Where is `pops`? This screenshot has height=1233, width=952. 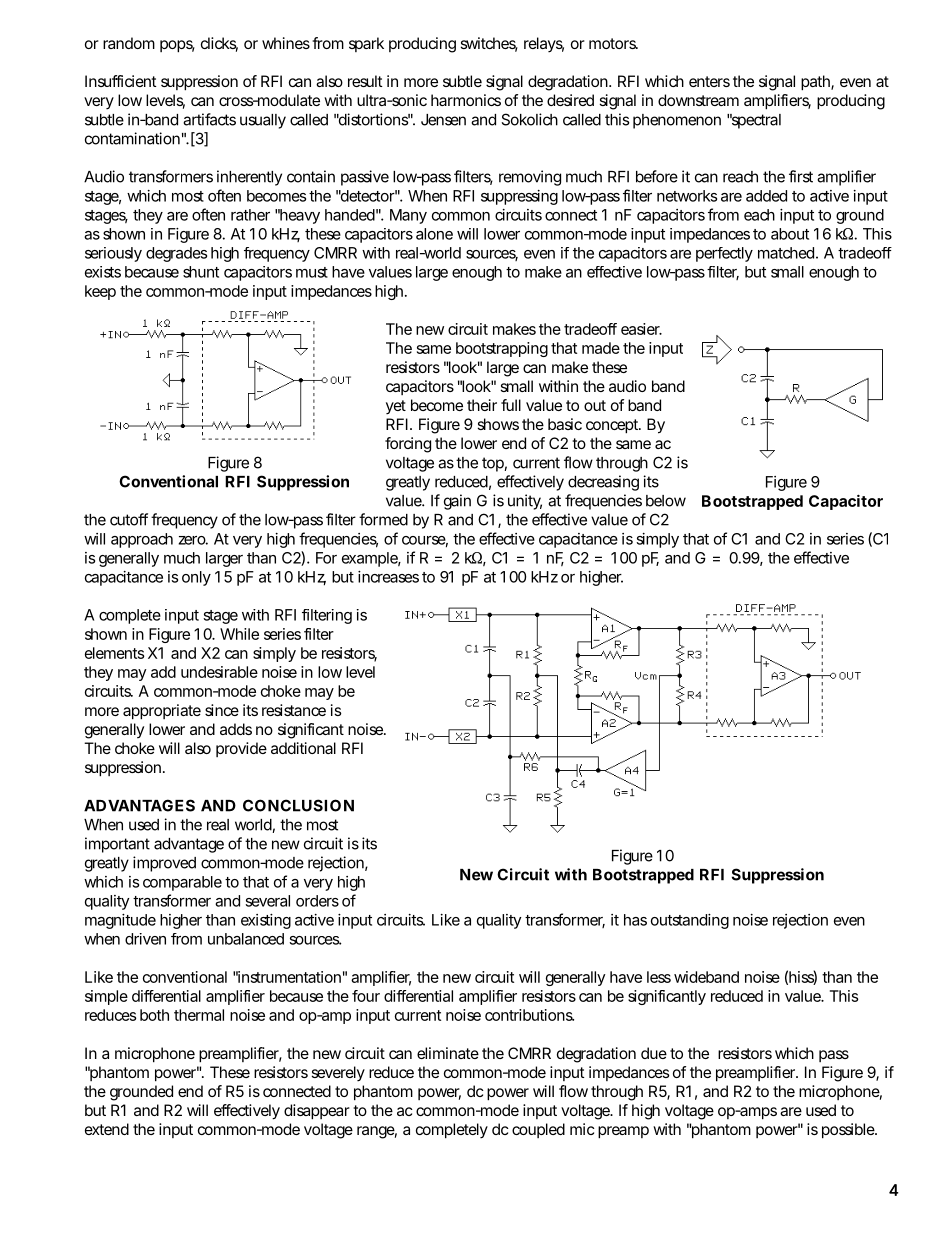
pops is located at coordinates (177, 46).
